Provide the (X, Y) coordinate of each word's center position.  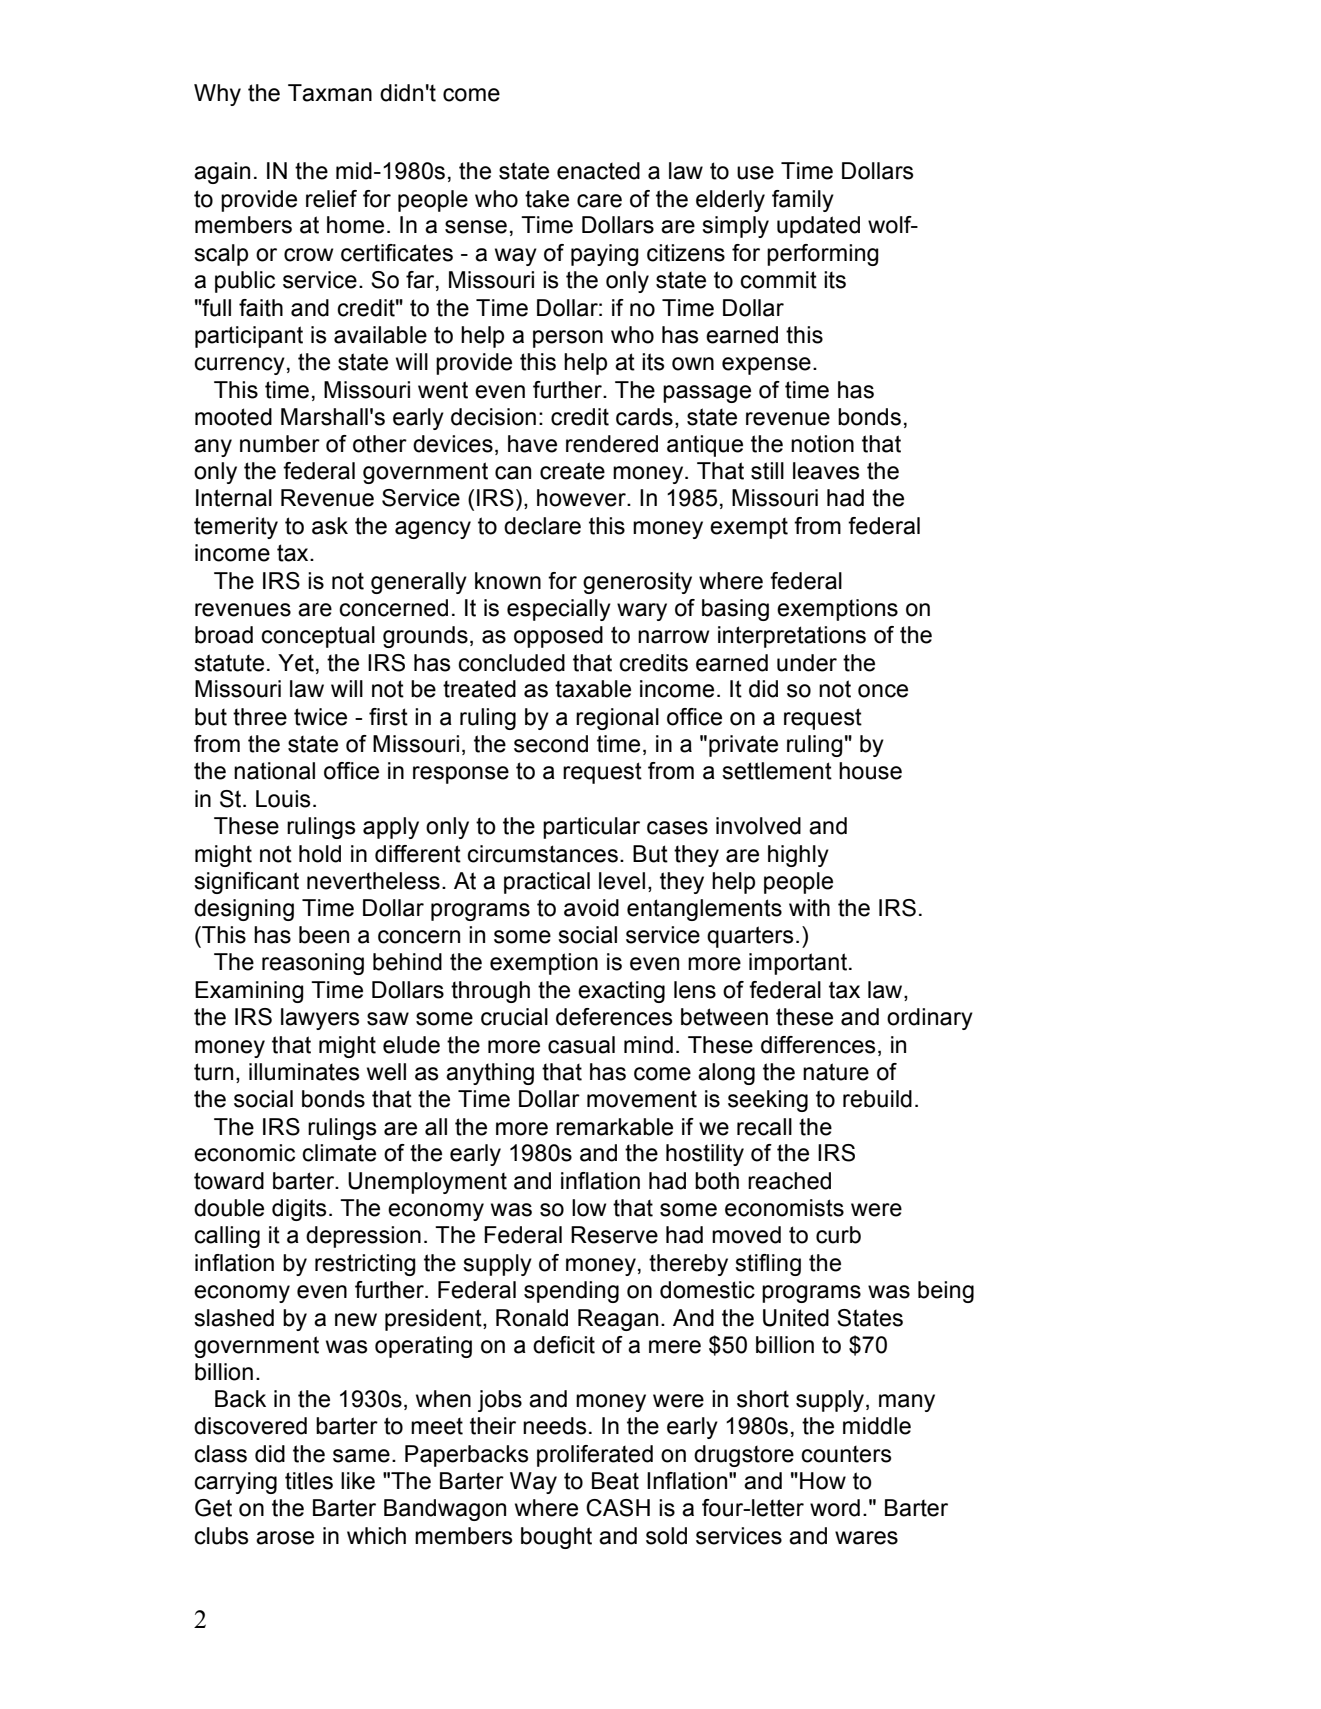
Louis (283, 799)
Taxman (330, 93)
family (803, 201)
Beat (615, 1481)
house (870, 771)
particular (591, 828)
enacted (598, 171)
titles (309, 1481)
